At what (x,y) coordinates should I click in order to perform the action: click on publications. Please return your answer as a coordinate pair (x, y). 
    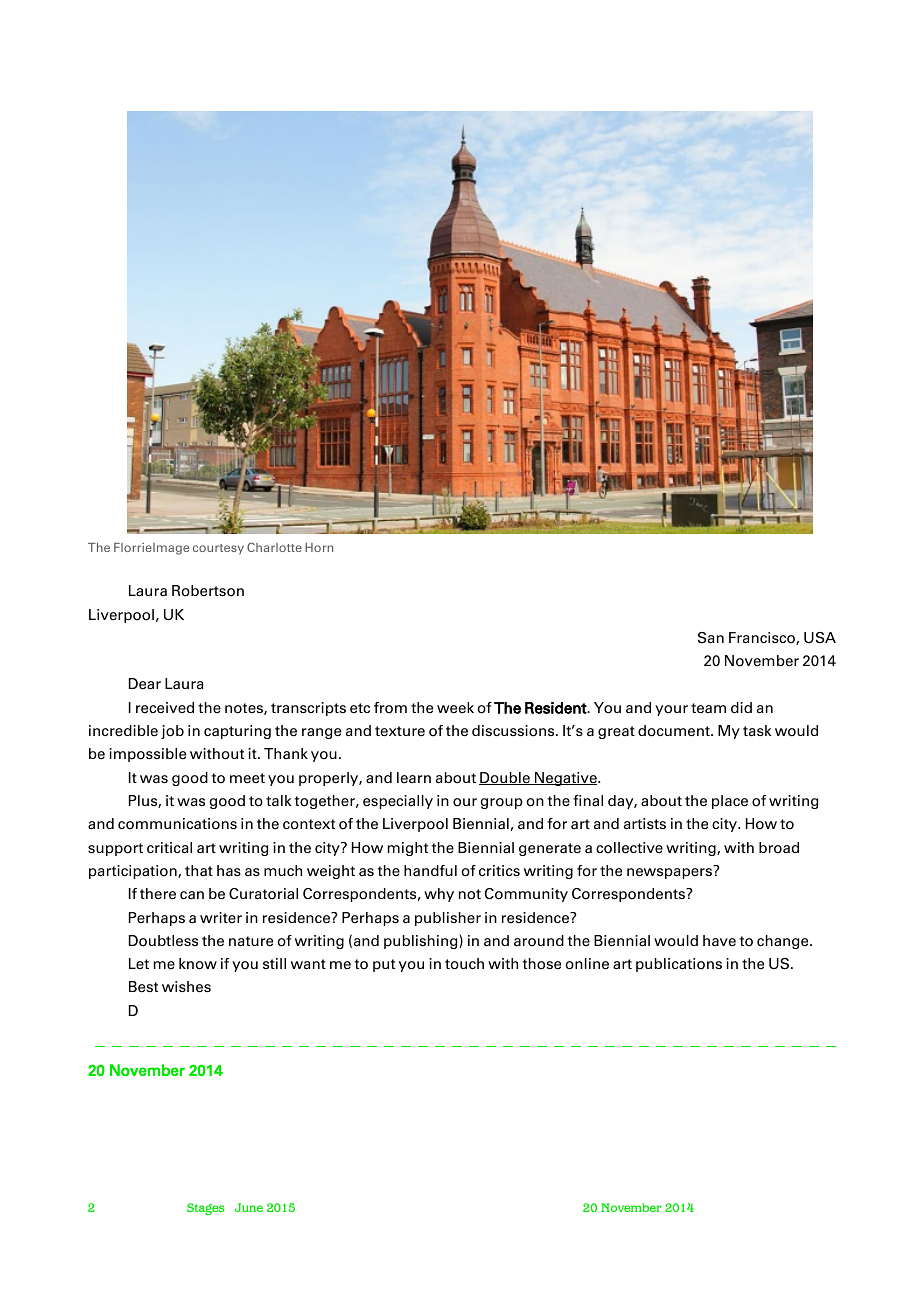
    Looking at the image, I should click on (679, 965).
